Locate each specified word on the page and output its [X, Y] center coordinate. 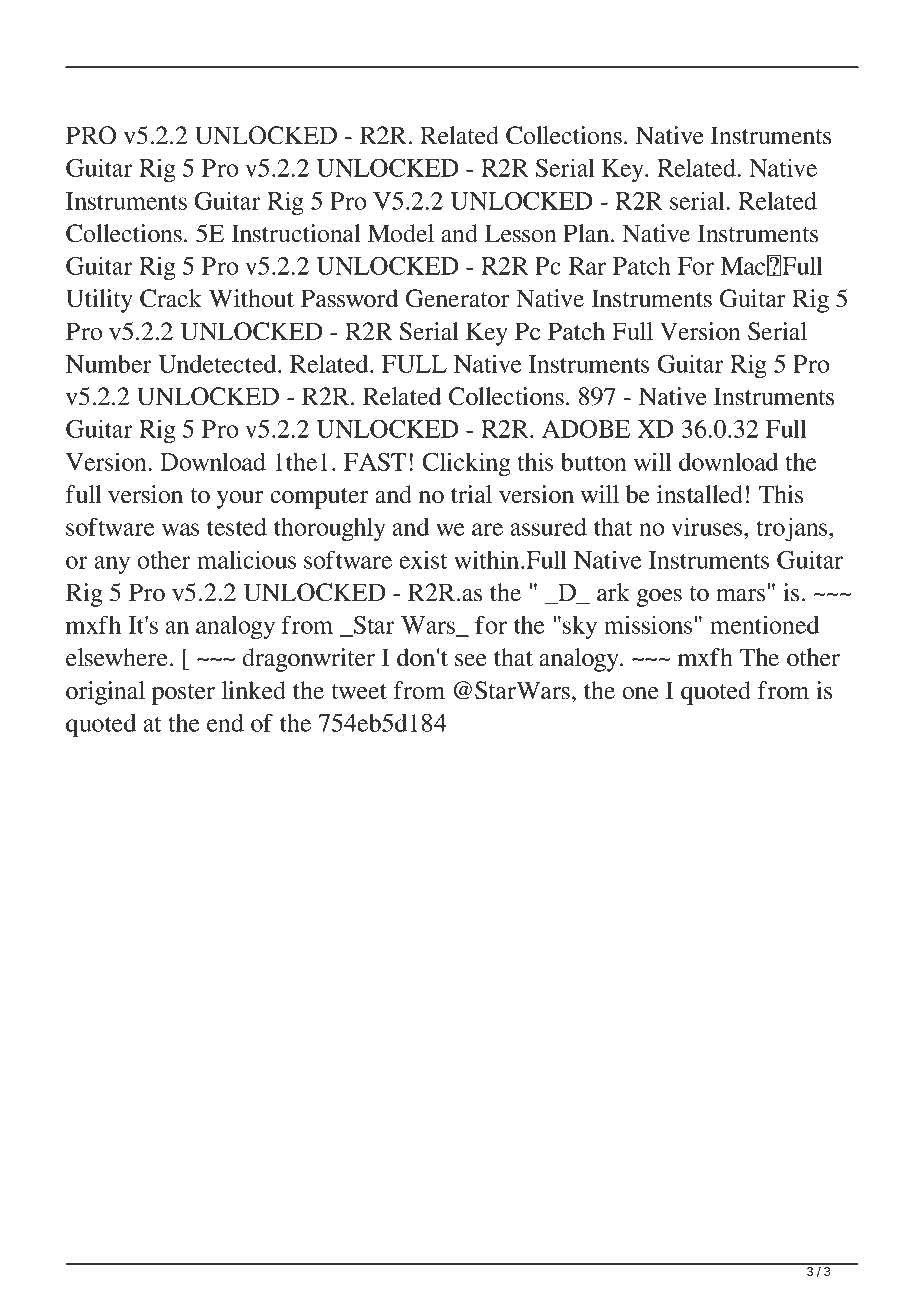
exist [423, 559]
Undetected [218, 364]
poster [183, 694]
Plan [587, 233]
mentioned [764, 624]
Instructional [295, 233]
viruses [708, 526]
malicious [246, 559]
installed [700, 494]
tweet [359, 692]
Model [401, 233]
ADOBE [586, 429]
